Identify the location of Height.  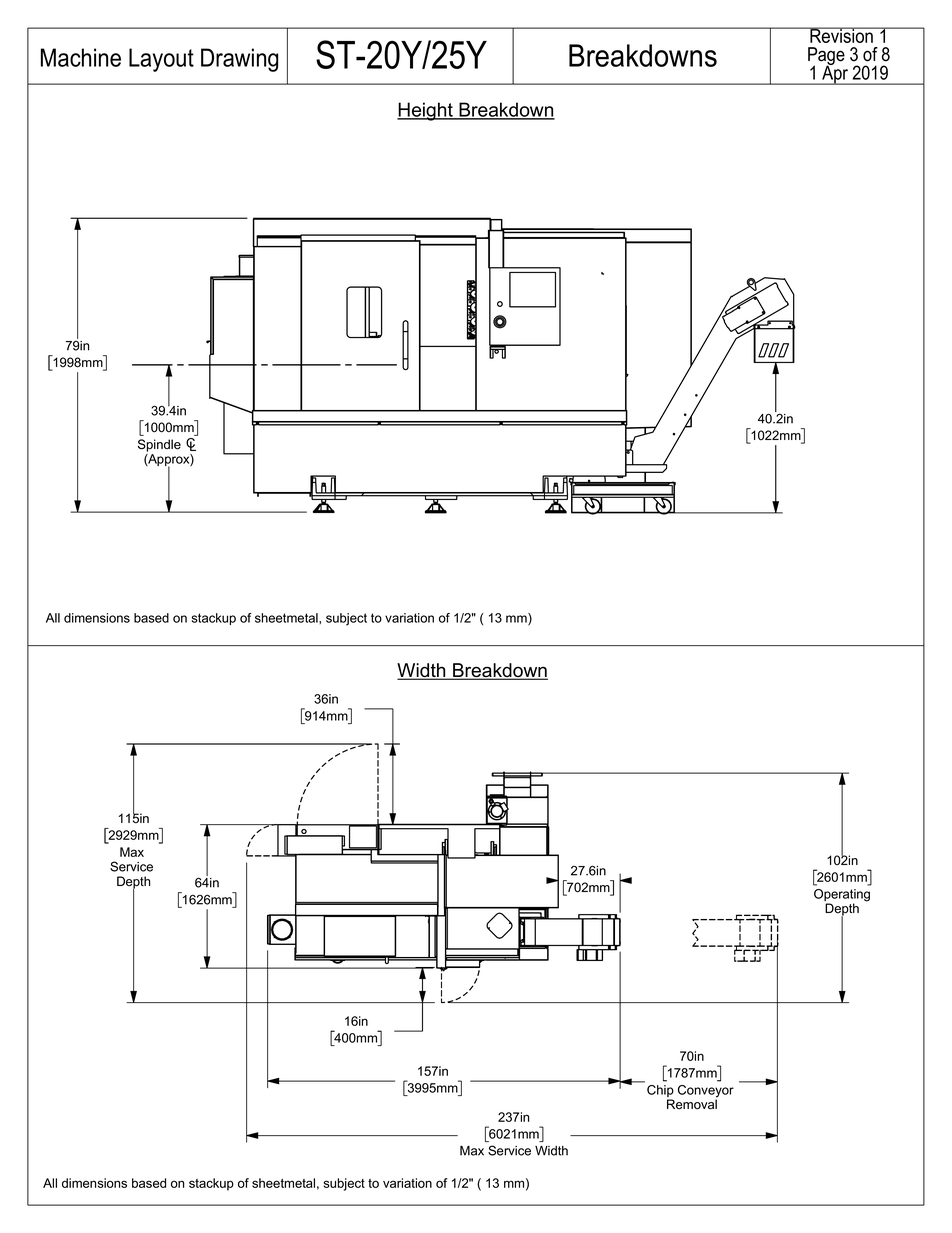
(426, 111).
